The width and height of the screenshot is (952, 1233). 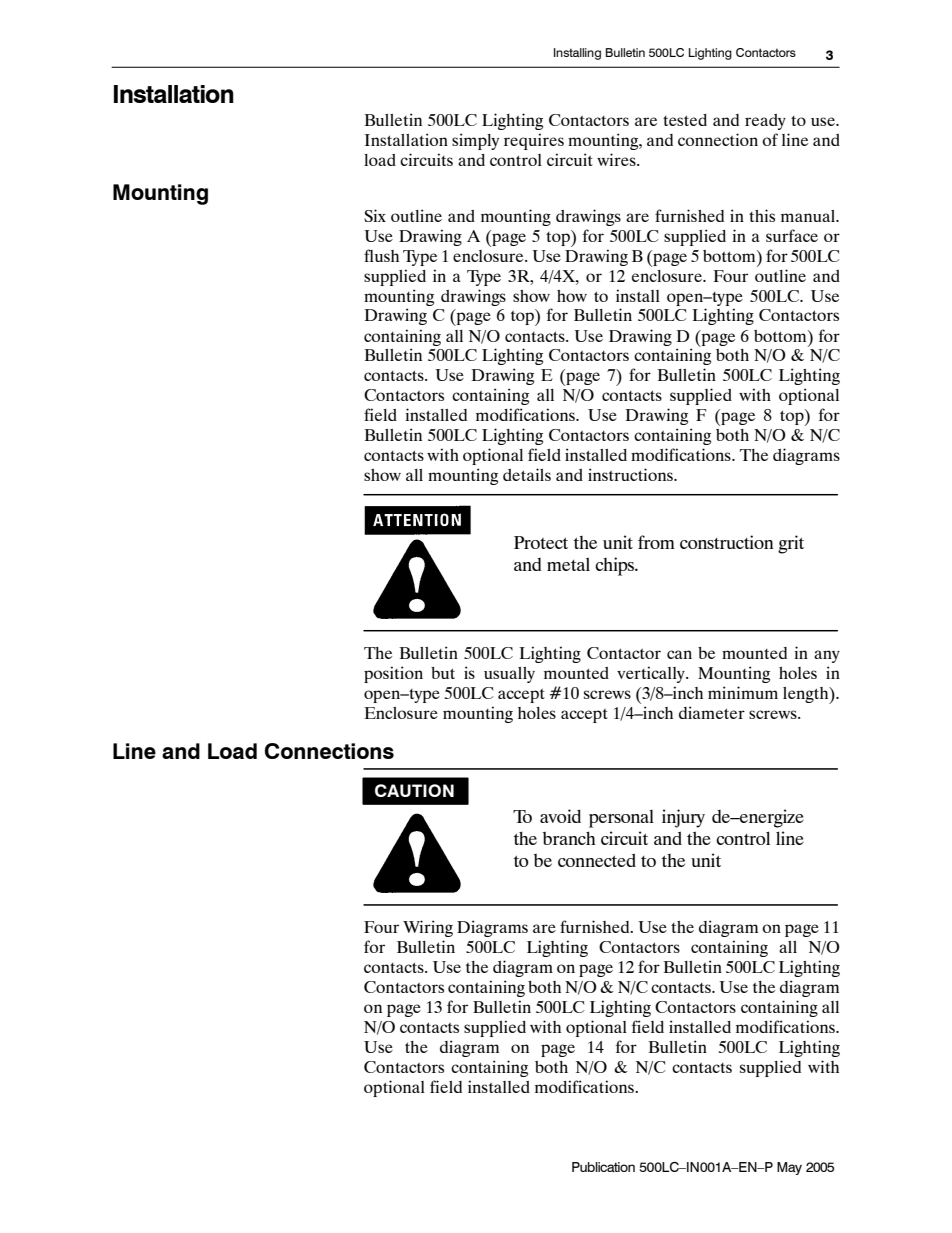 I want to click on ready, so click(x=765, y=122).
